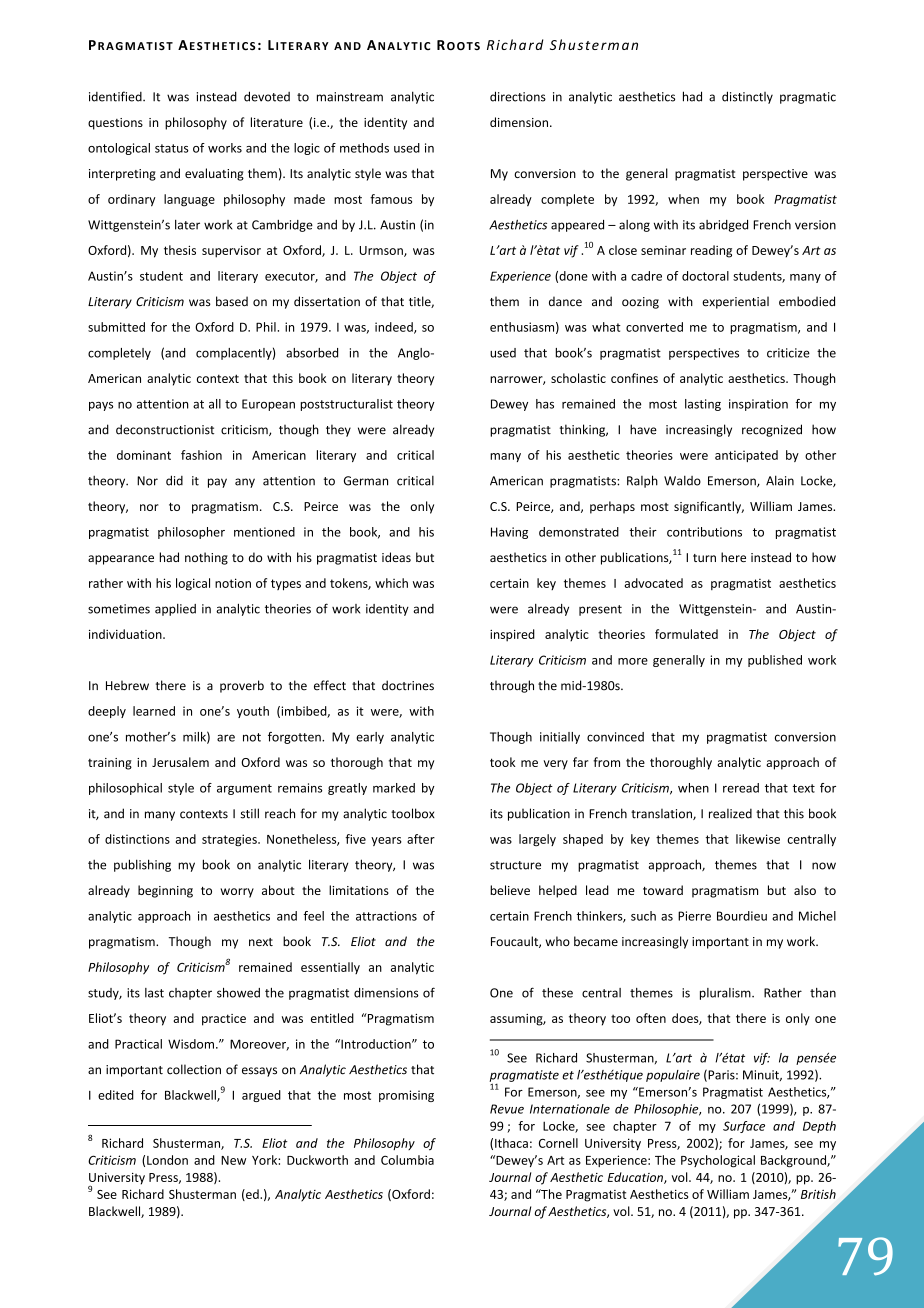  Describe the element at coordinates (730, 813) in the screenshot. I see `realized` at that location.
